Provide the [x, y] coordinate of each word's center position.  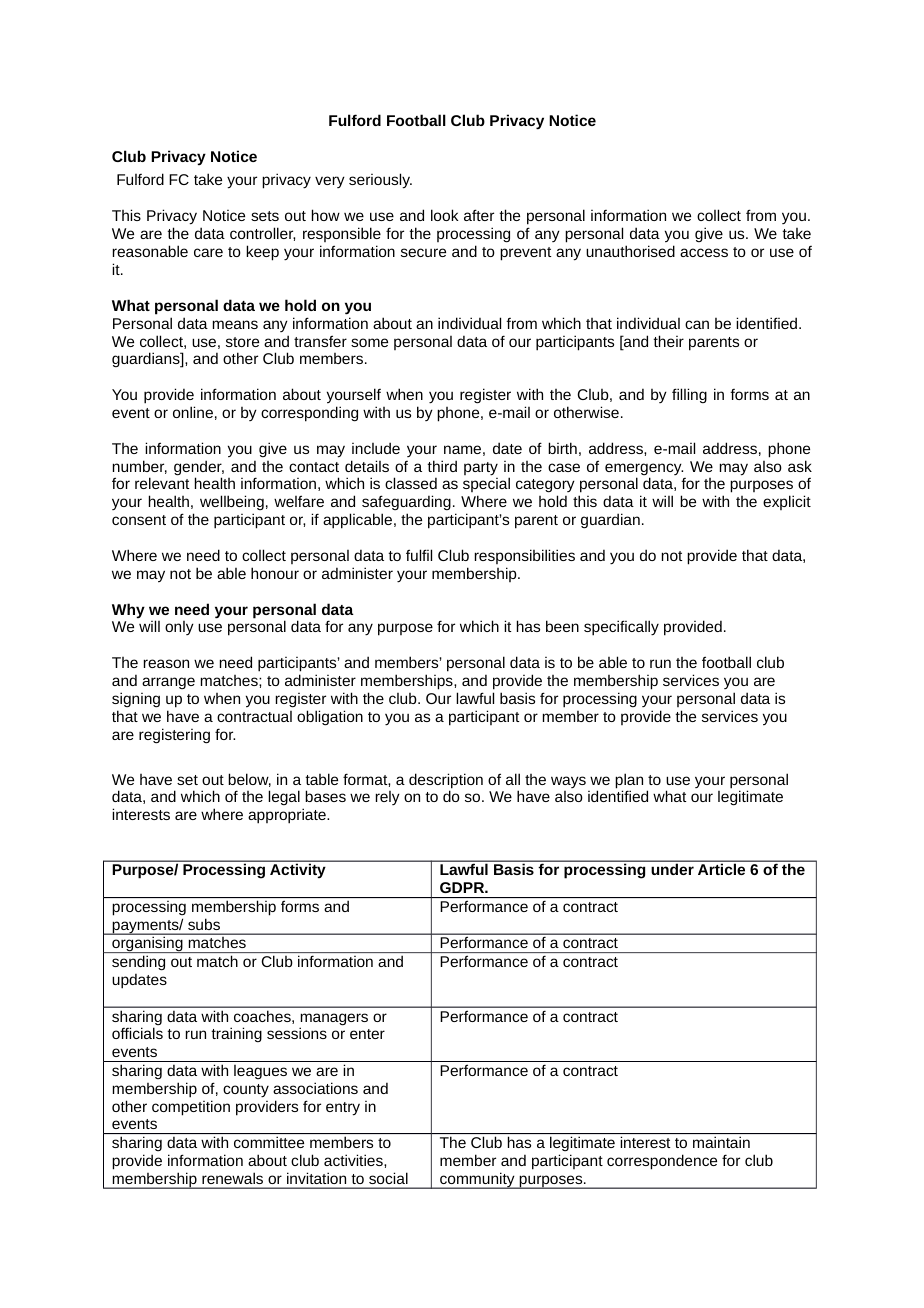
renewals [232, 1178]
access [704, 252]
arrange [168, 683]
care [208, 252]
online [193, 412]
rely [387, 798]
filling [689, 395]
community [477, 1180]
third [442, 466]
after [479, 215]
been [562, 626]
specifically [621, 628]
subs [204, 924]
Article [721, 869]
